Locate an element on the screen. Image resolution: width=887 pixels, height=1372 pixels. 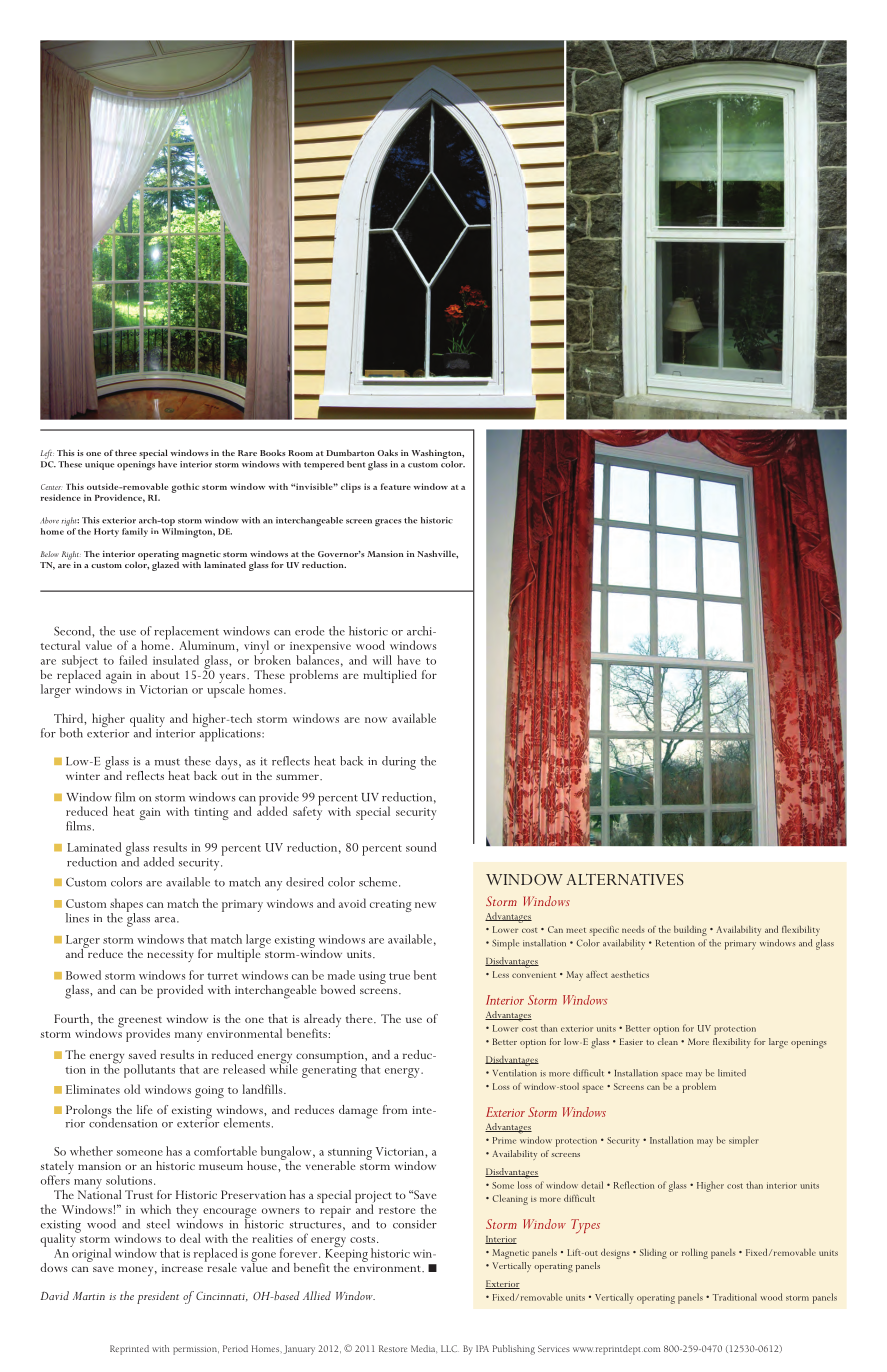
Oaks is located at coordinates (387, 452).
